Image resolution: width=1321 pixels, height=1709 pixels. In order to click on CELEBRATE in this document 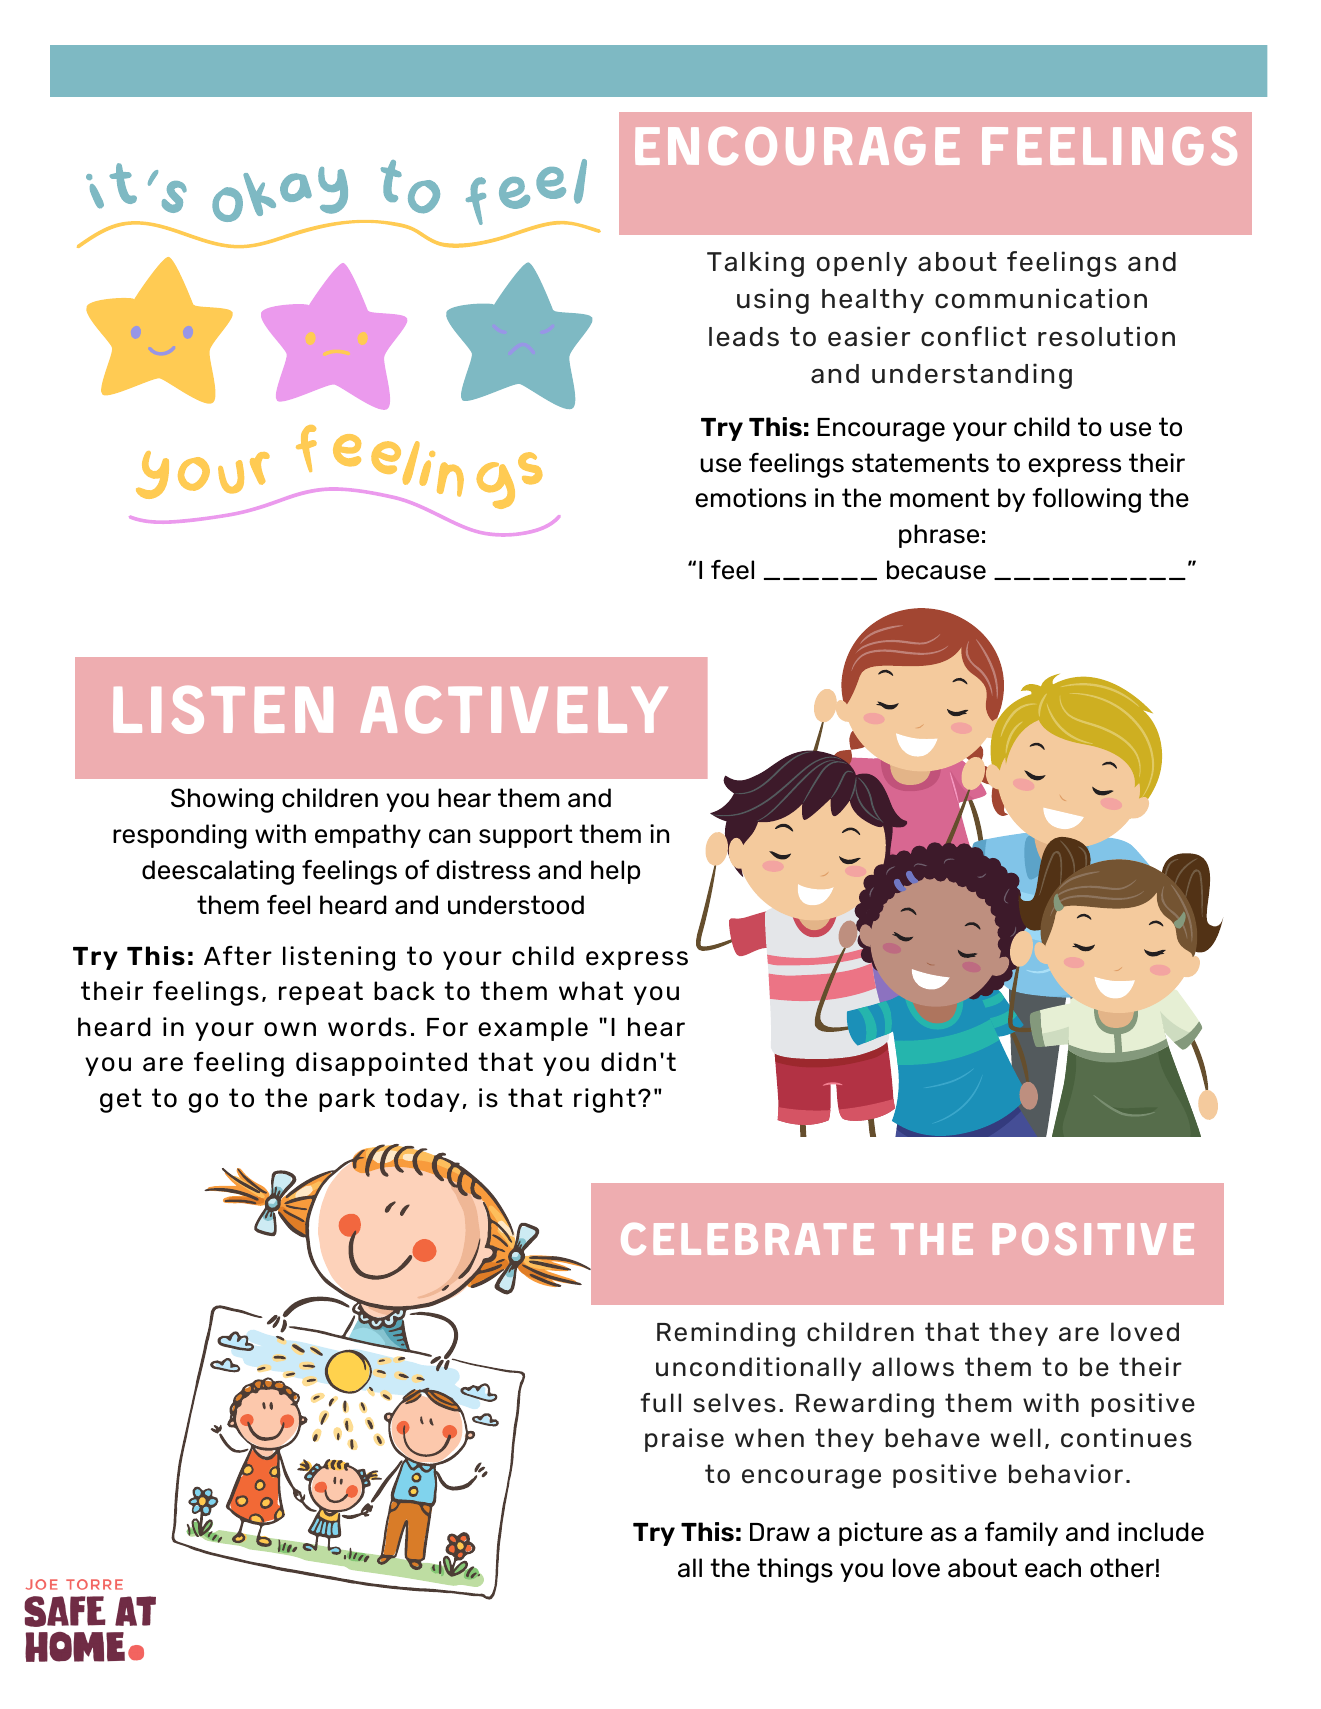, I will do `click(747, 1239)`.
